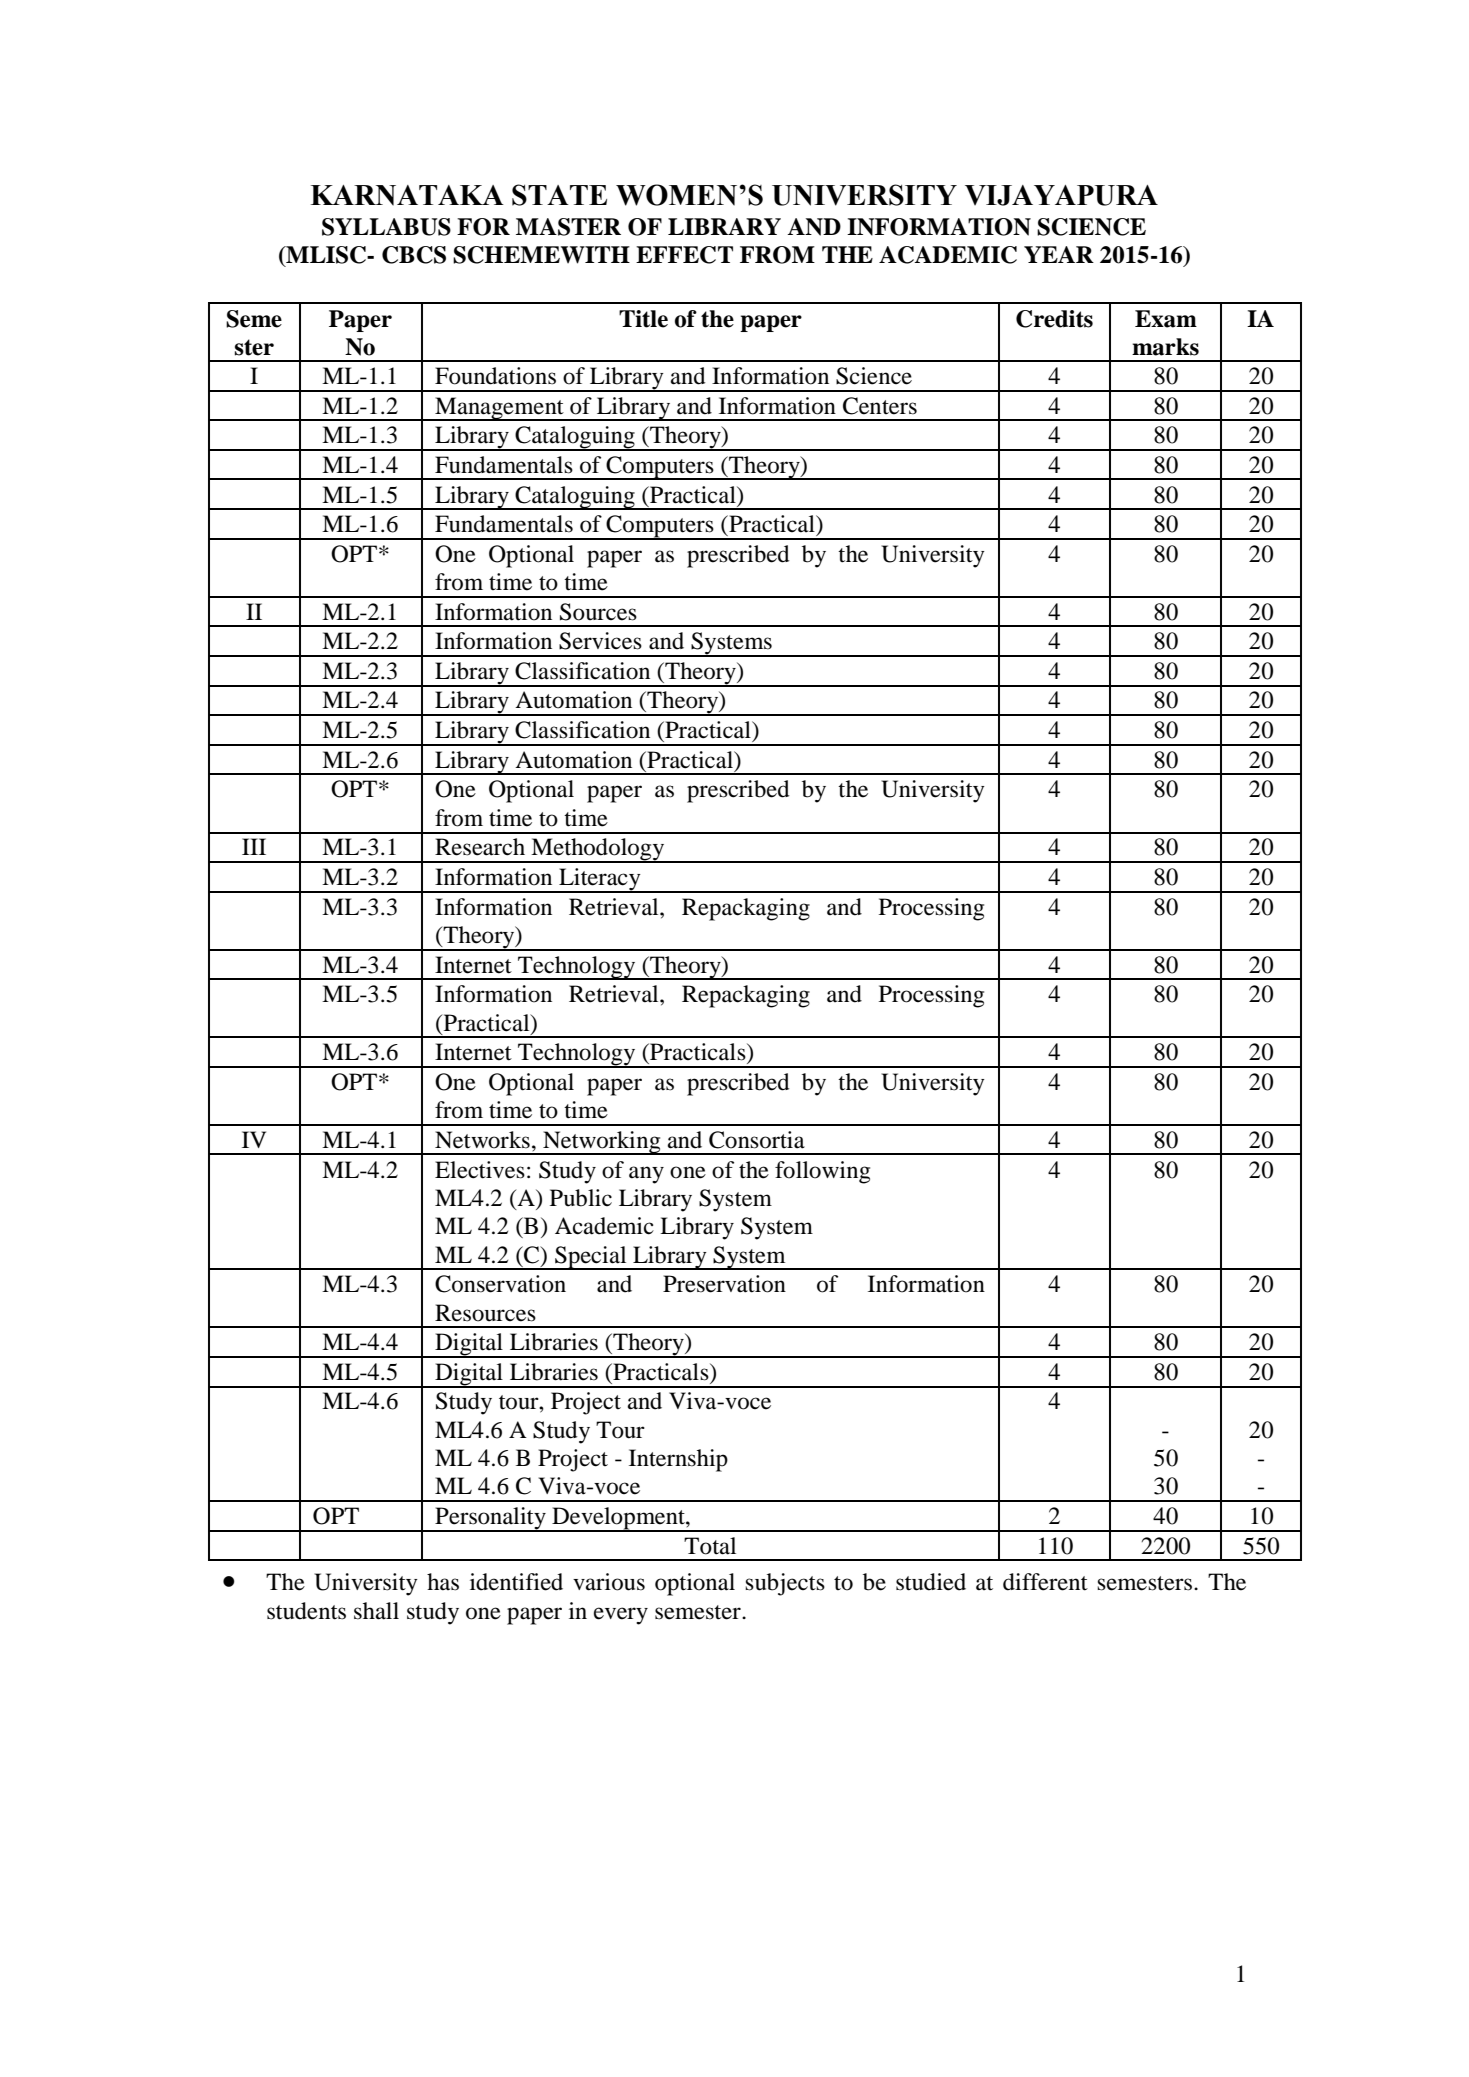 This screenshot has width=1469, height=2077. What do you see at coordinates (600, 880) in the screenshot?
I see `Literacy` at bounding box center [600, 880].
